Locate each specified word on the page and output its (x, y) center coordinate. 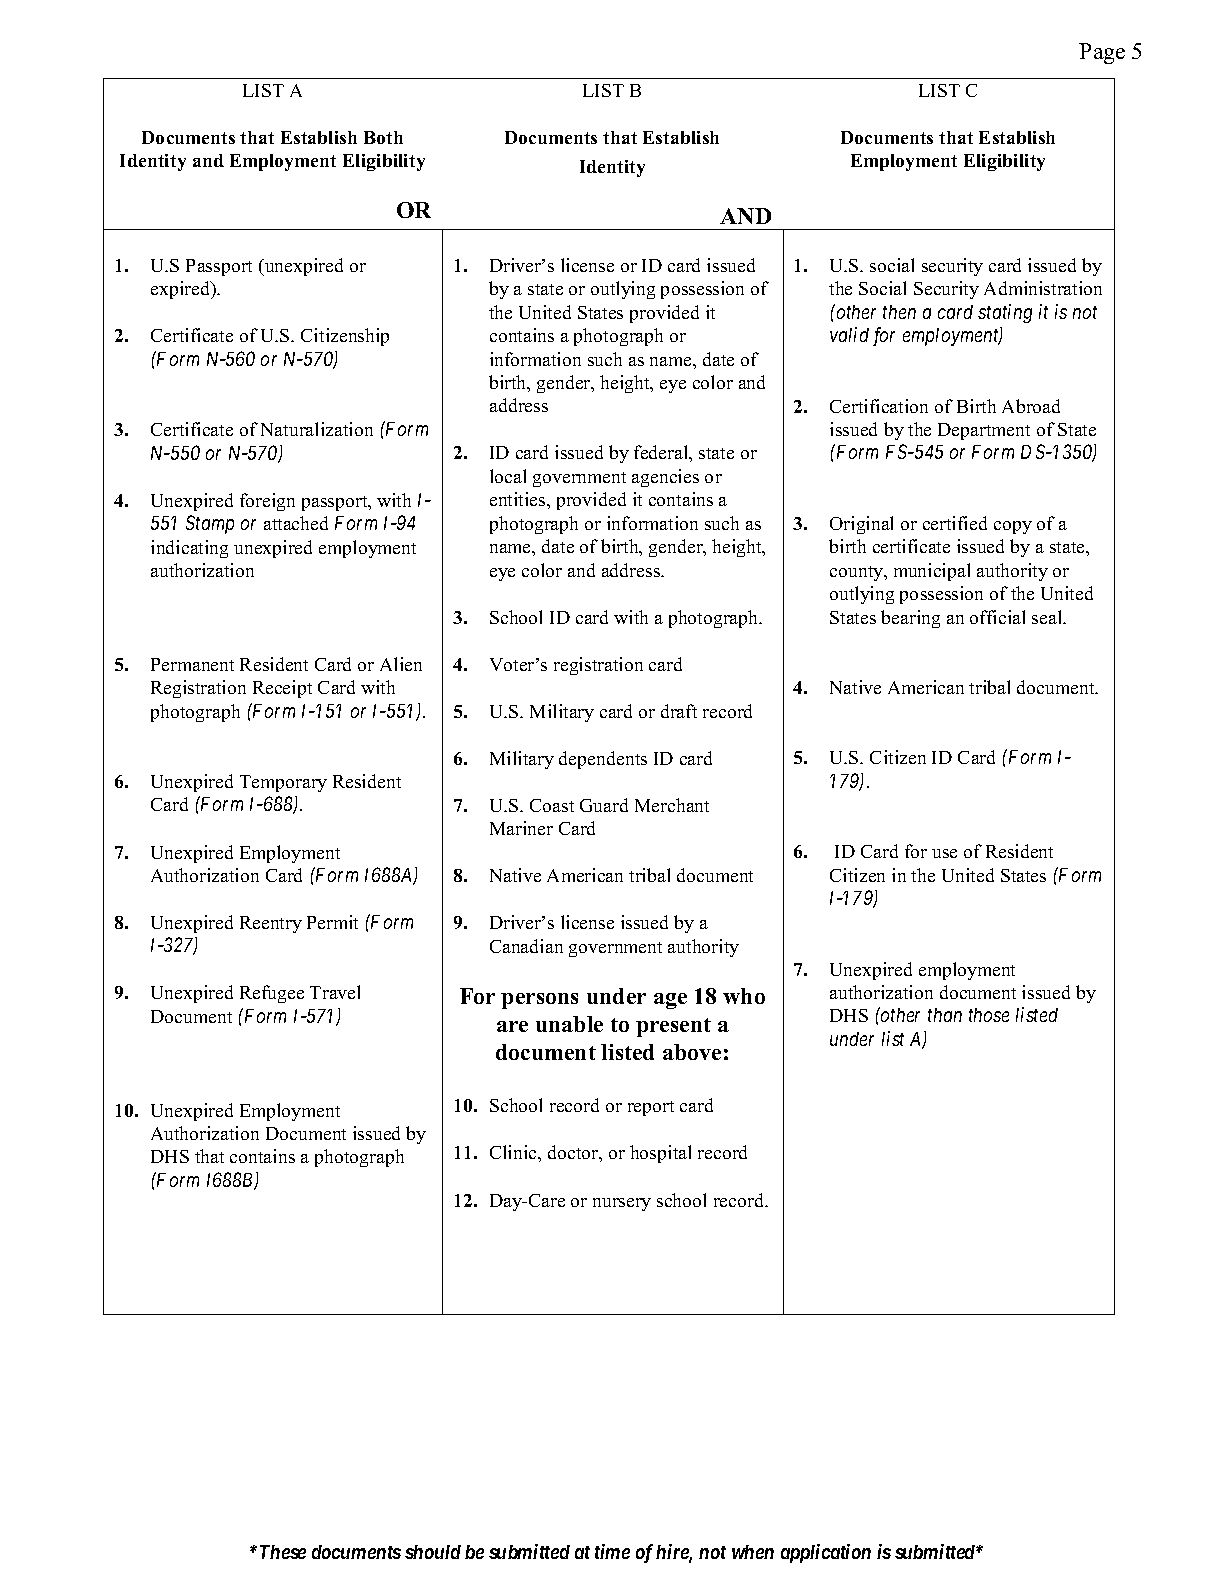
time (612, 1551)
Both (383, 137)
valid (849, 334)
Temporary (283, 783)
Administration (1043, 288)
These (283, 1552)
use (944, 853)
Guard (604, 805)
